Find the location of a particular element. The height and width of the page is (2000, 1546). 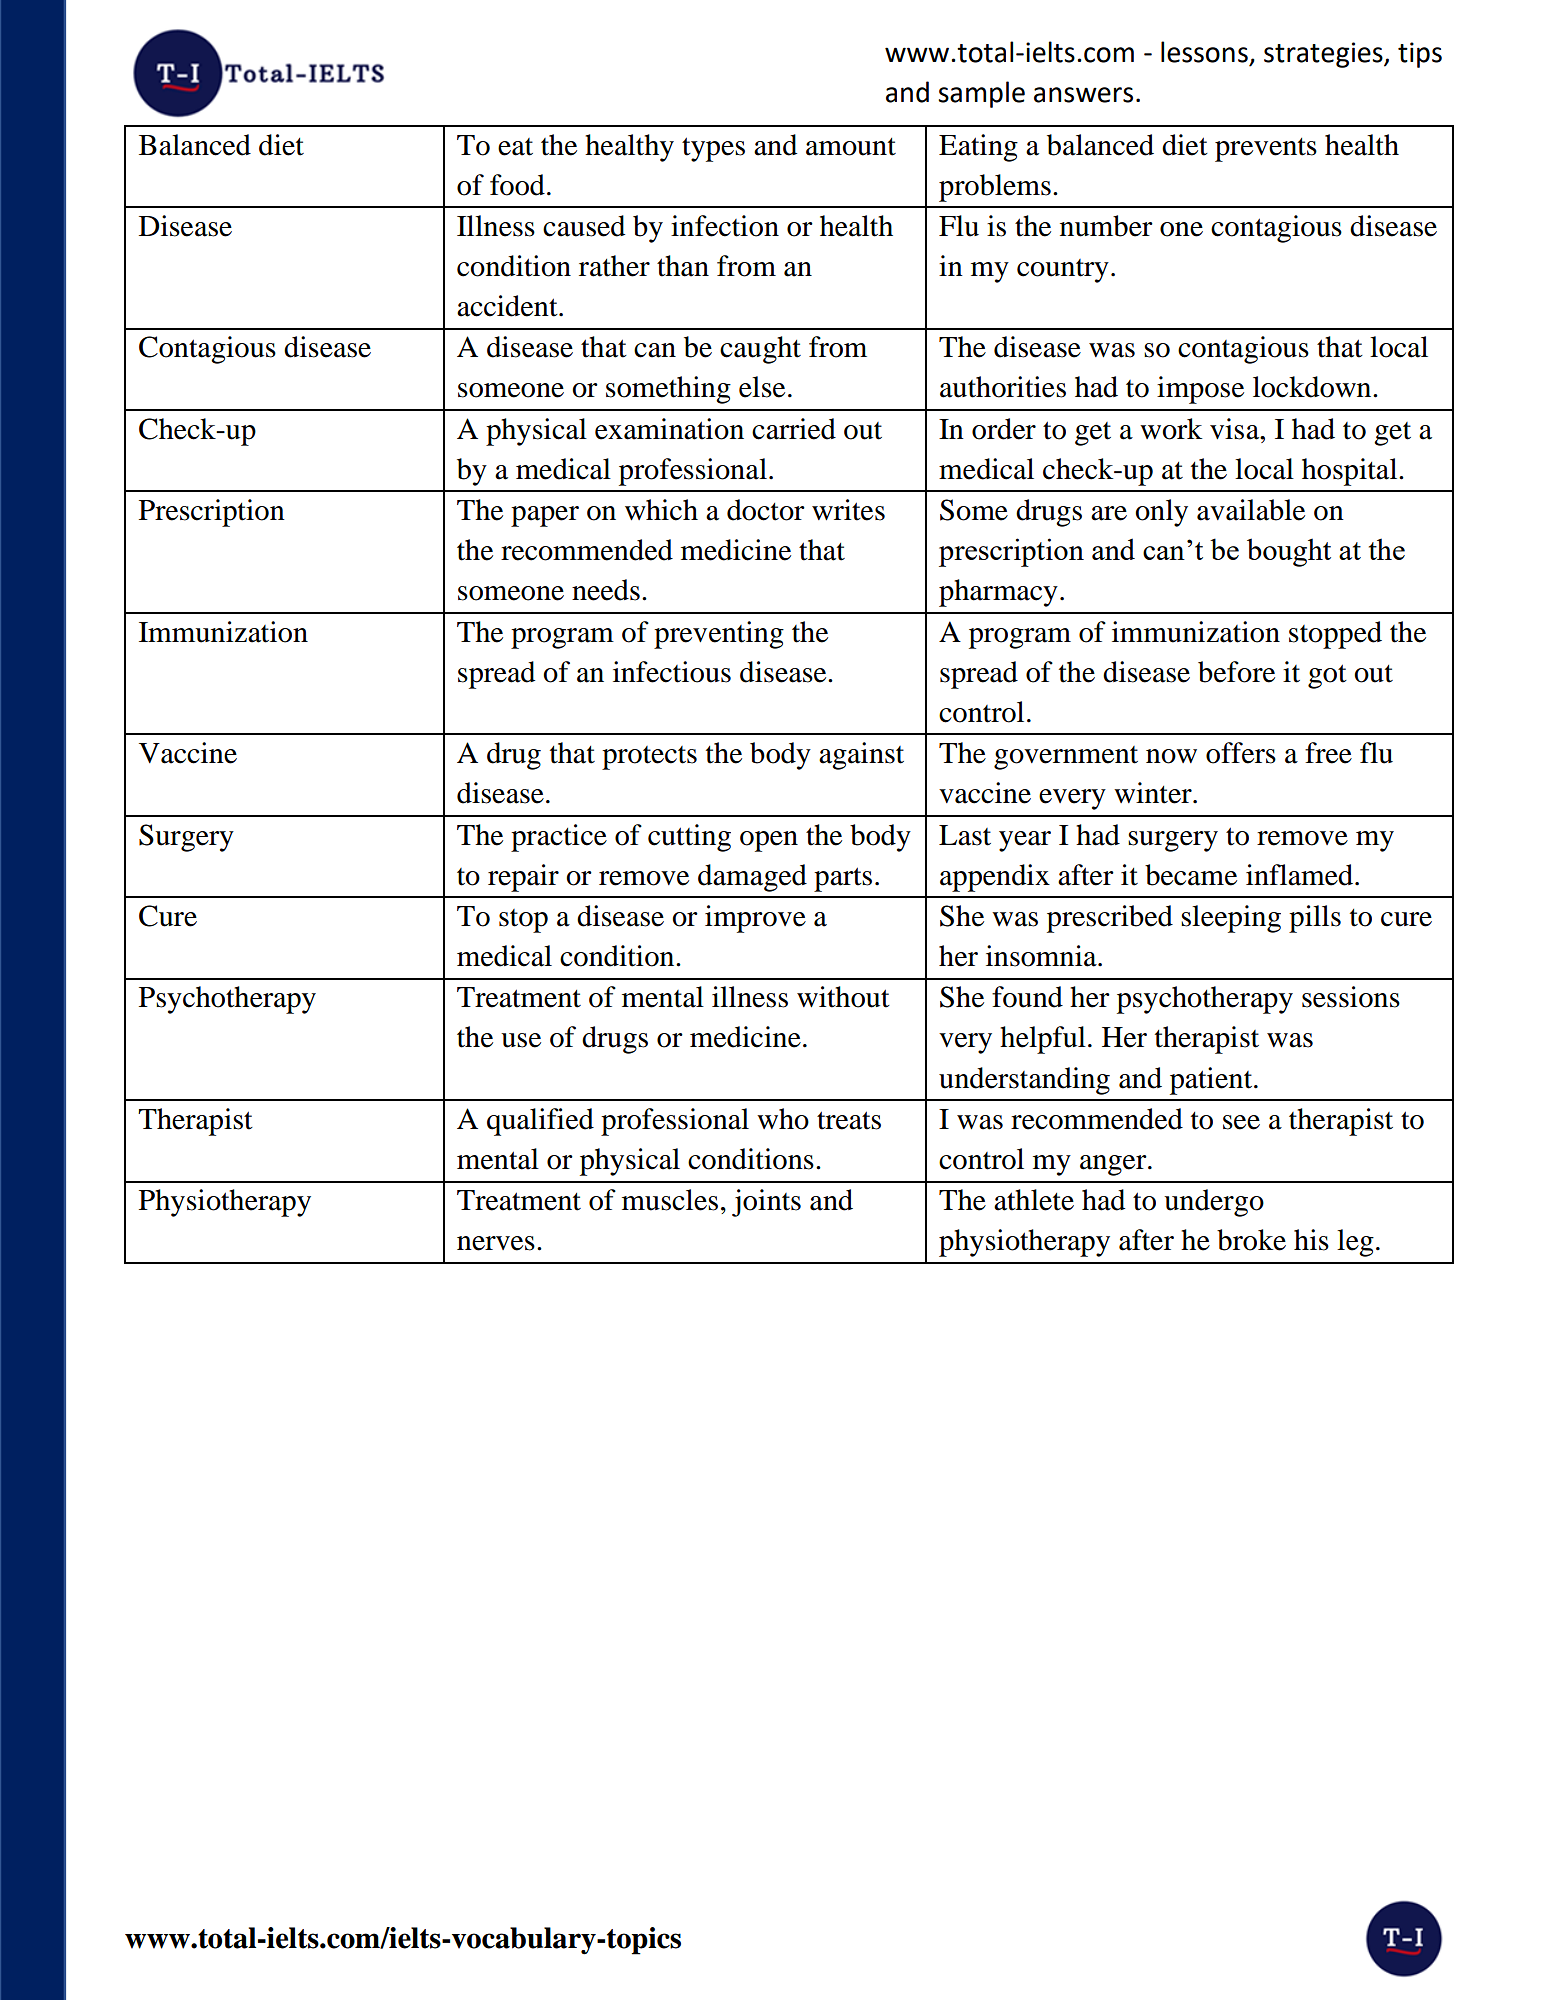

muscles is located at coordinates (670, 1200).
